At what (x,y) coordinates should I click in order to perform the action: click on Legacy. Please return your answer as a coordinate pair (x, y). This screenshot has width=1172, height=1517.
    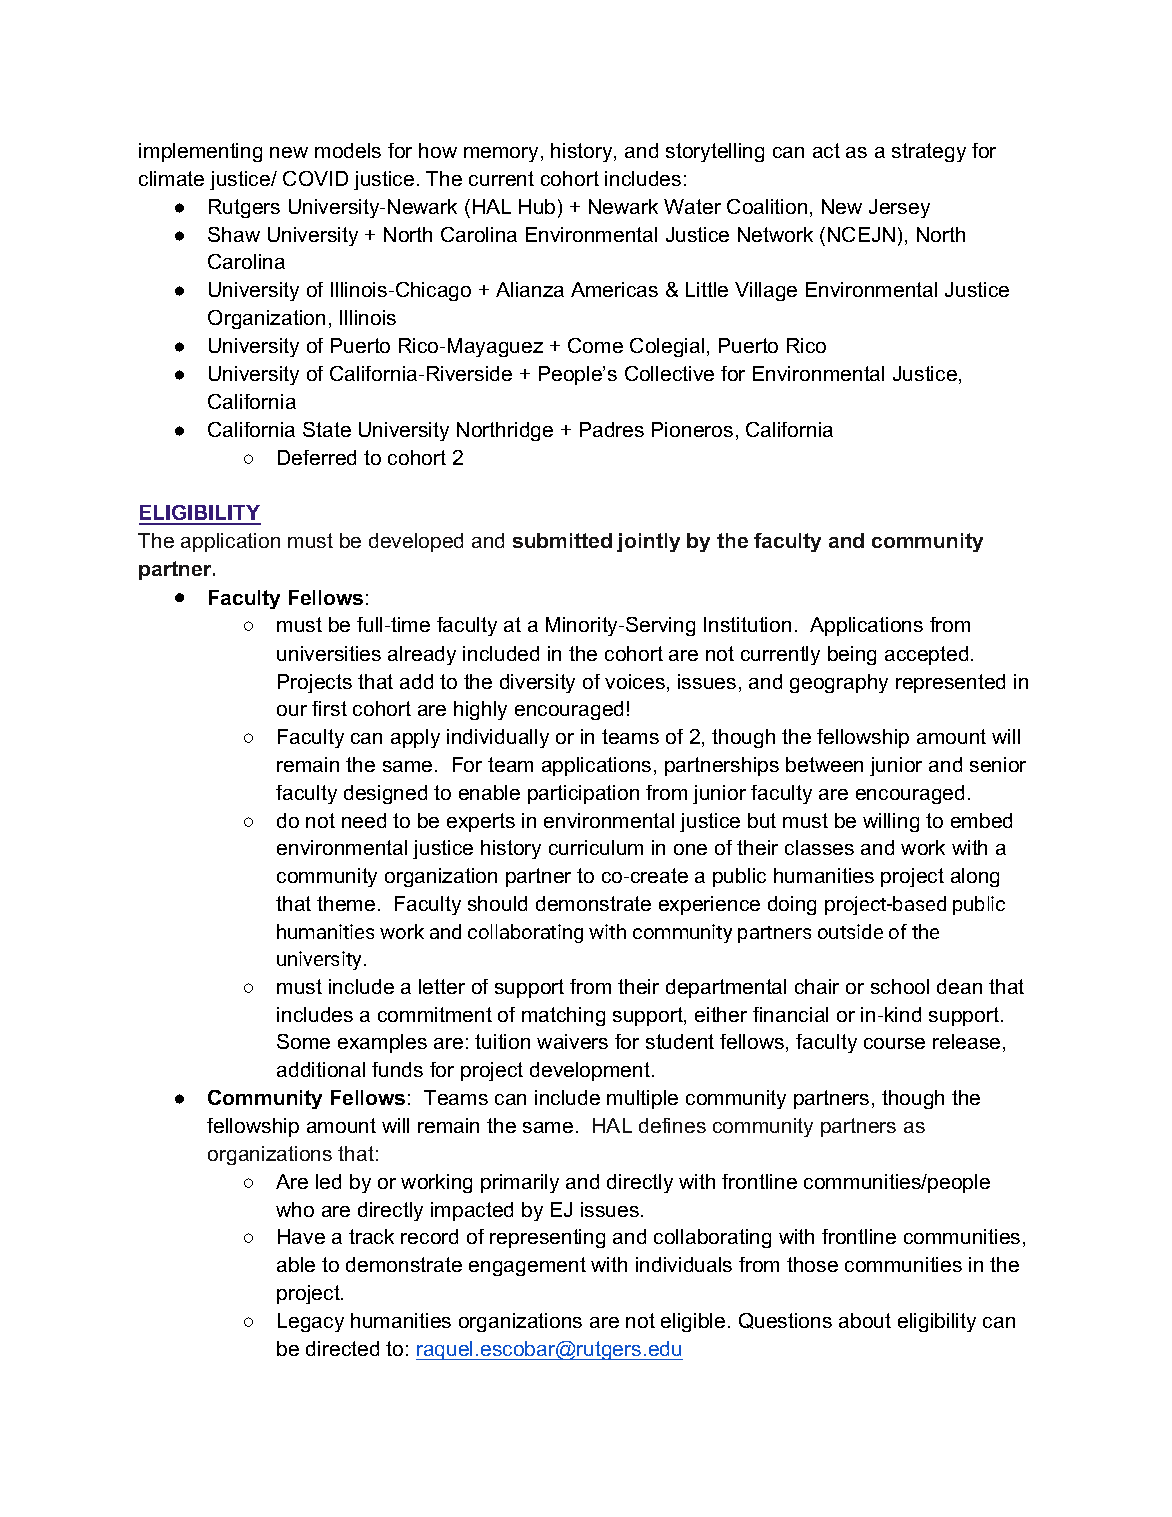
    Looking at the image, I should click on (311, 1322).
